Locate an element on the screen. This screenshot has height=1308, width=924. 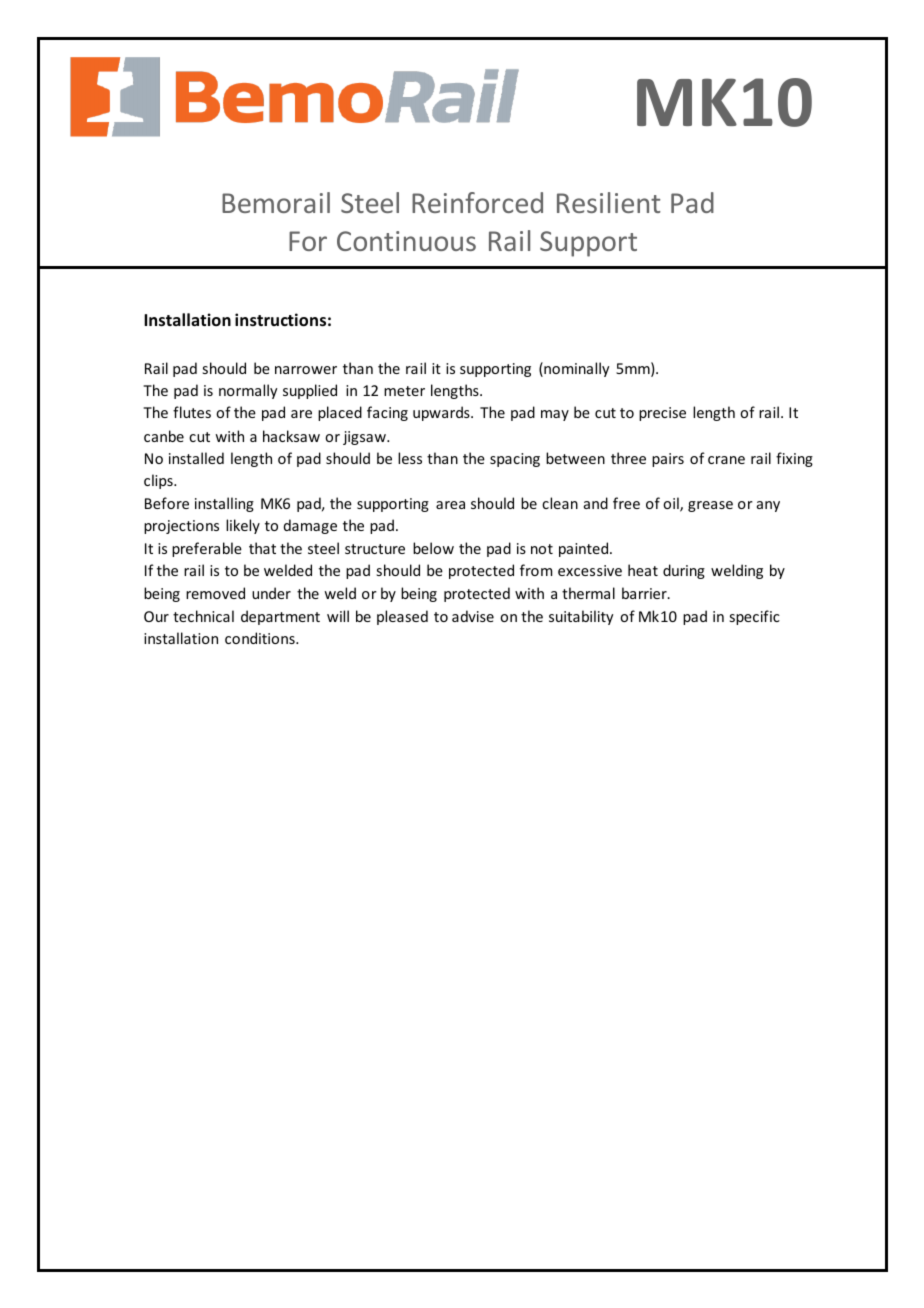
technical is located at coordinates (203, 616).
